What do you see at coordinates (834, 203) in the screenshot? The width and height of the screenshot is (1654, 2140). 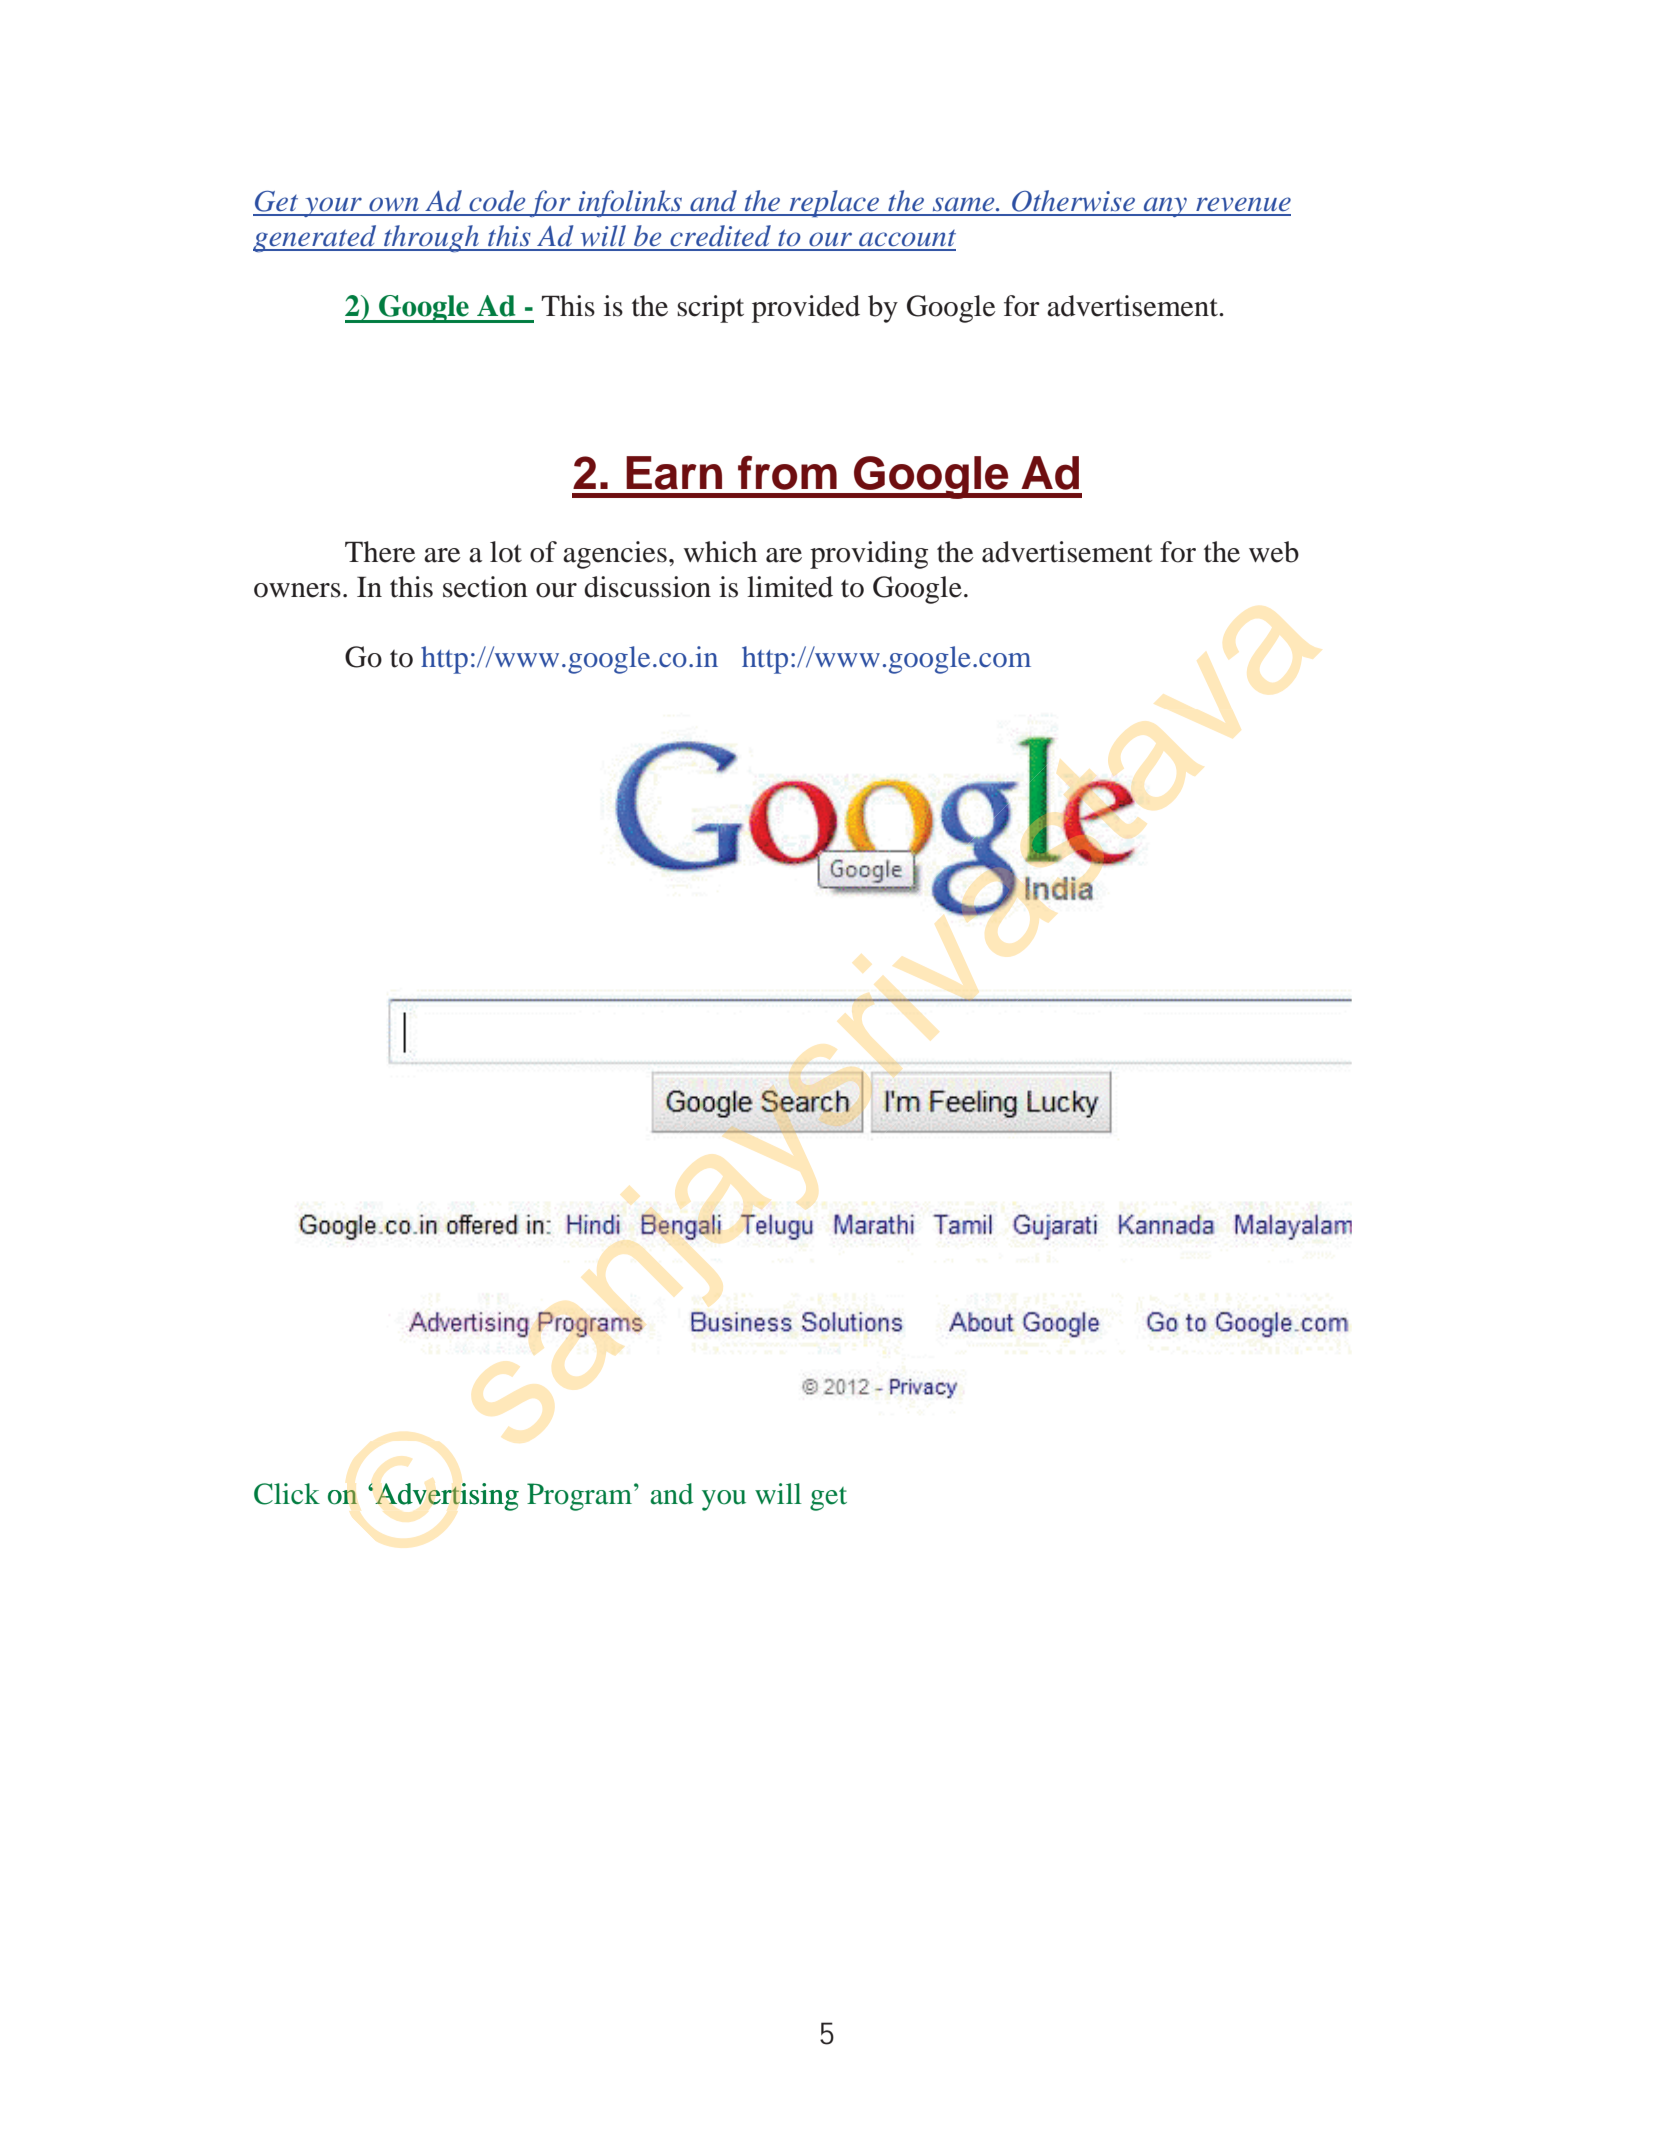 I see `replace` at bounding box center [834, 203].
